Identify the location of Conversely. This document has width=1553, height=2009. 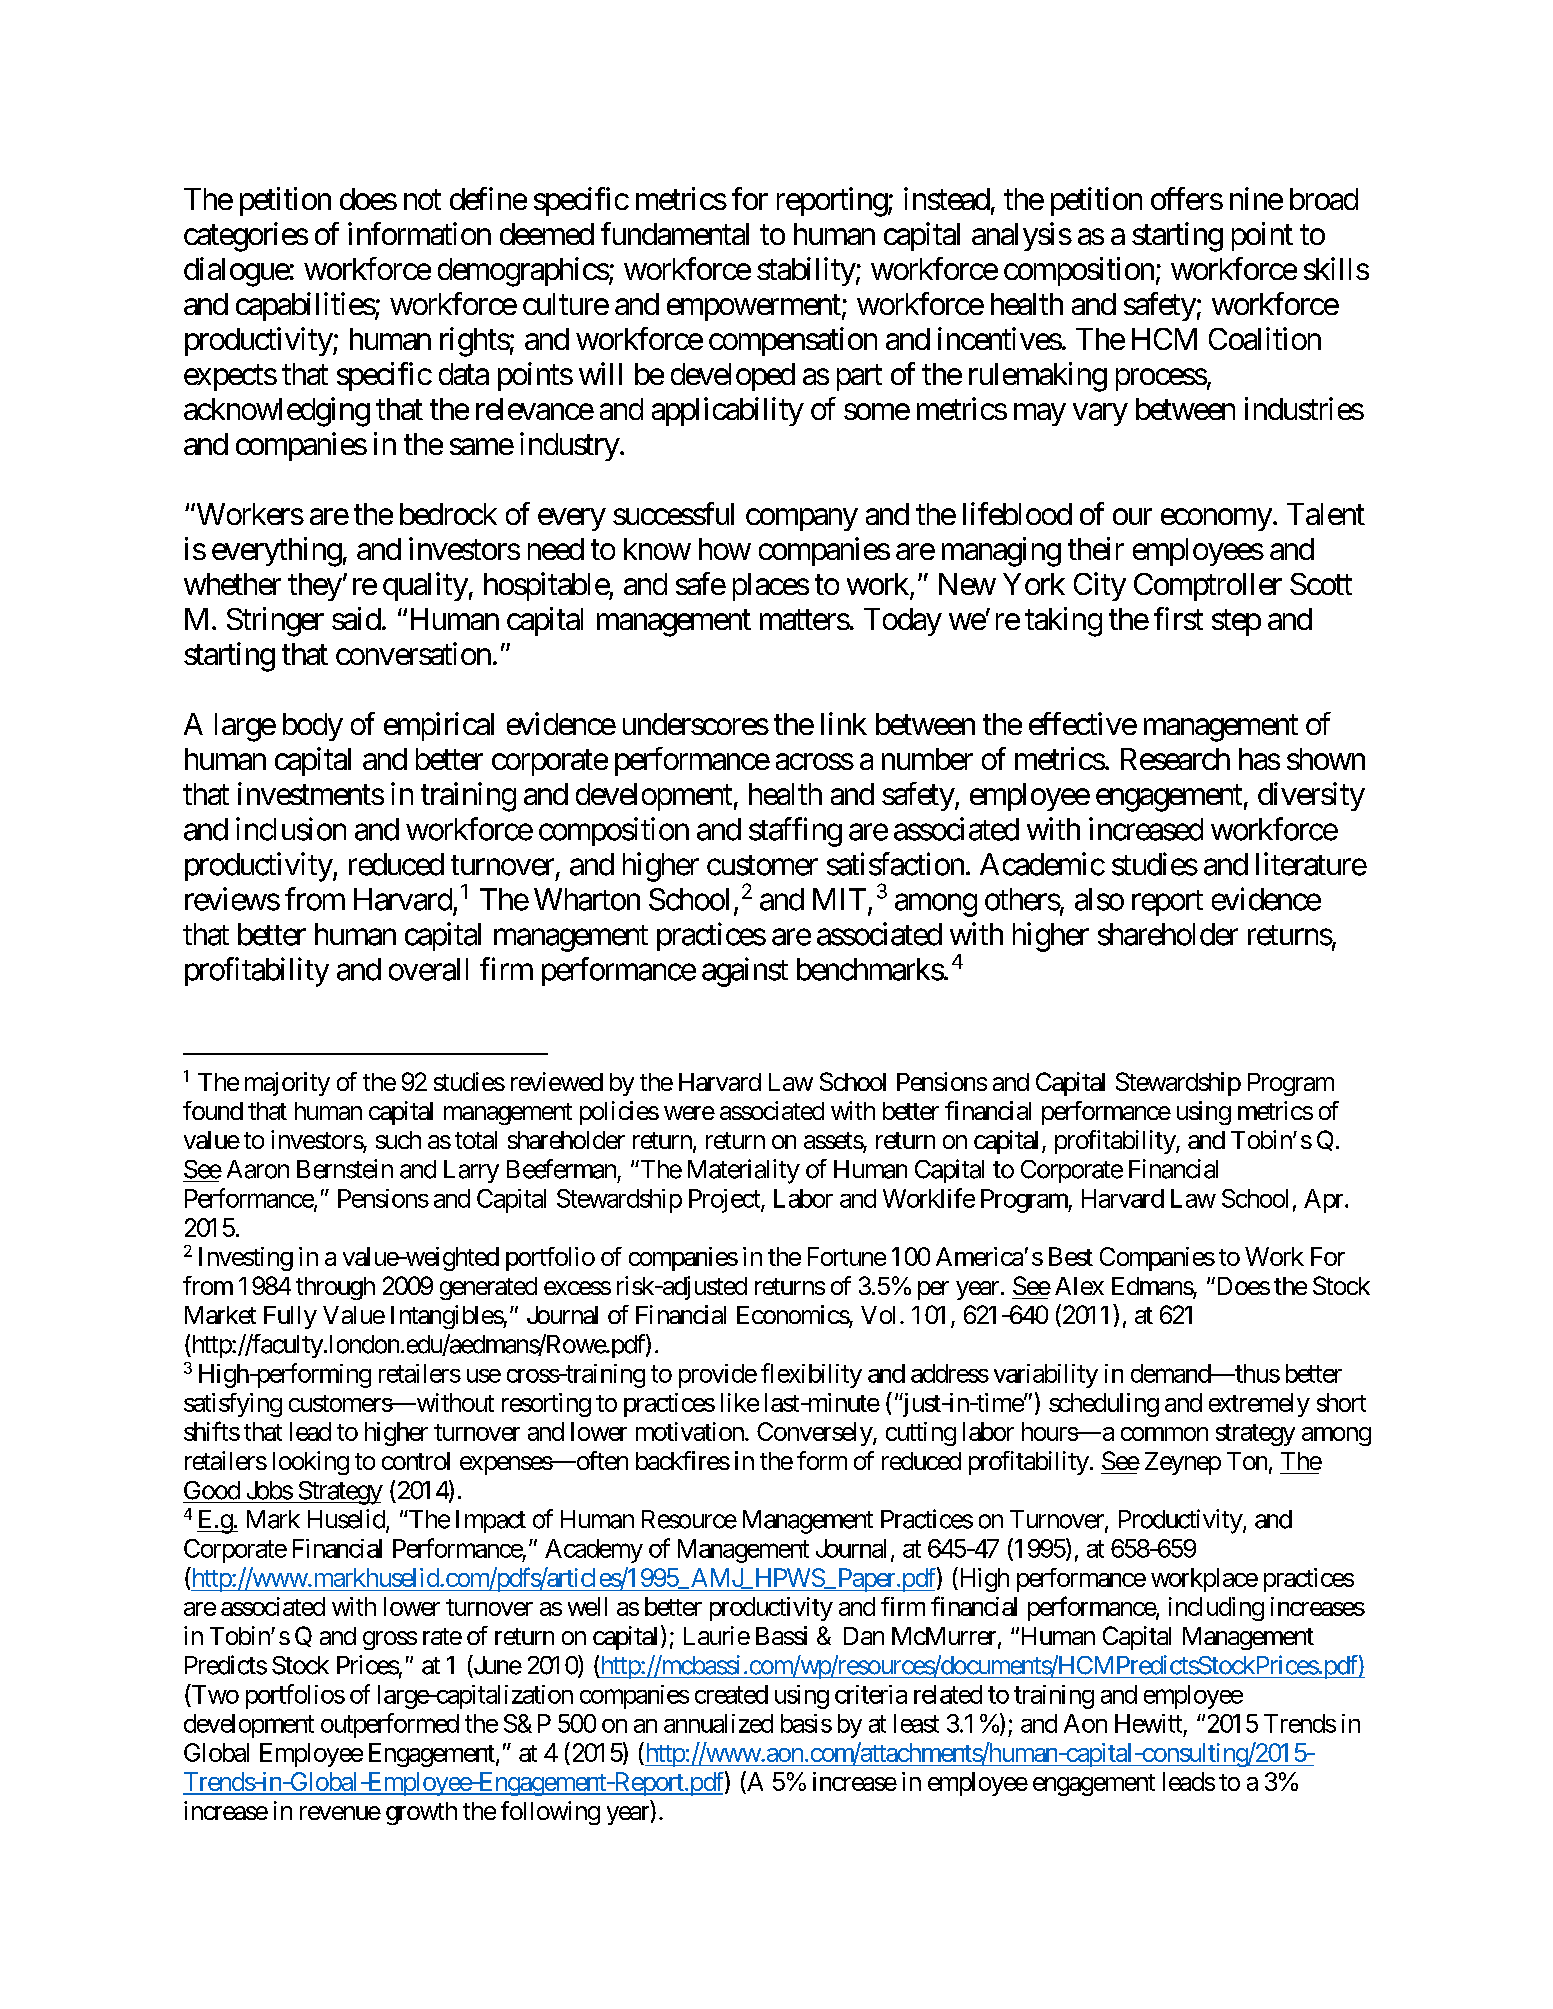
(815, 1434).
